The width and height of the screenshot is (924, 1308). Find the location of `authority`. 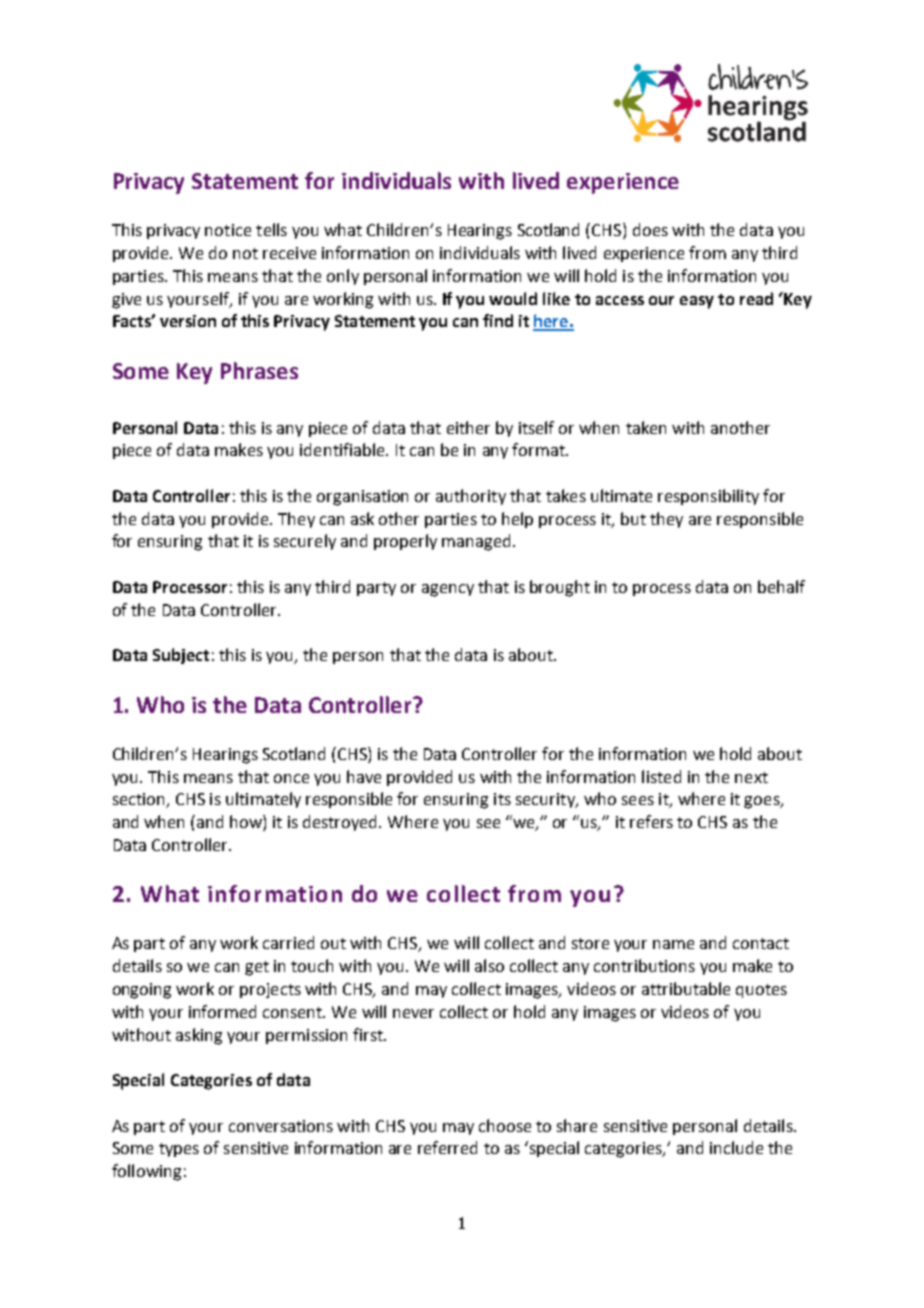

authority is located at coordinates (471, 497).
